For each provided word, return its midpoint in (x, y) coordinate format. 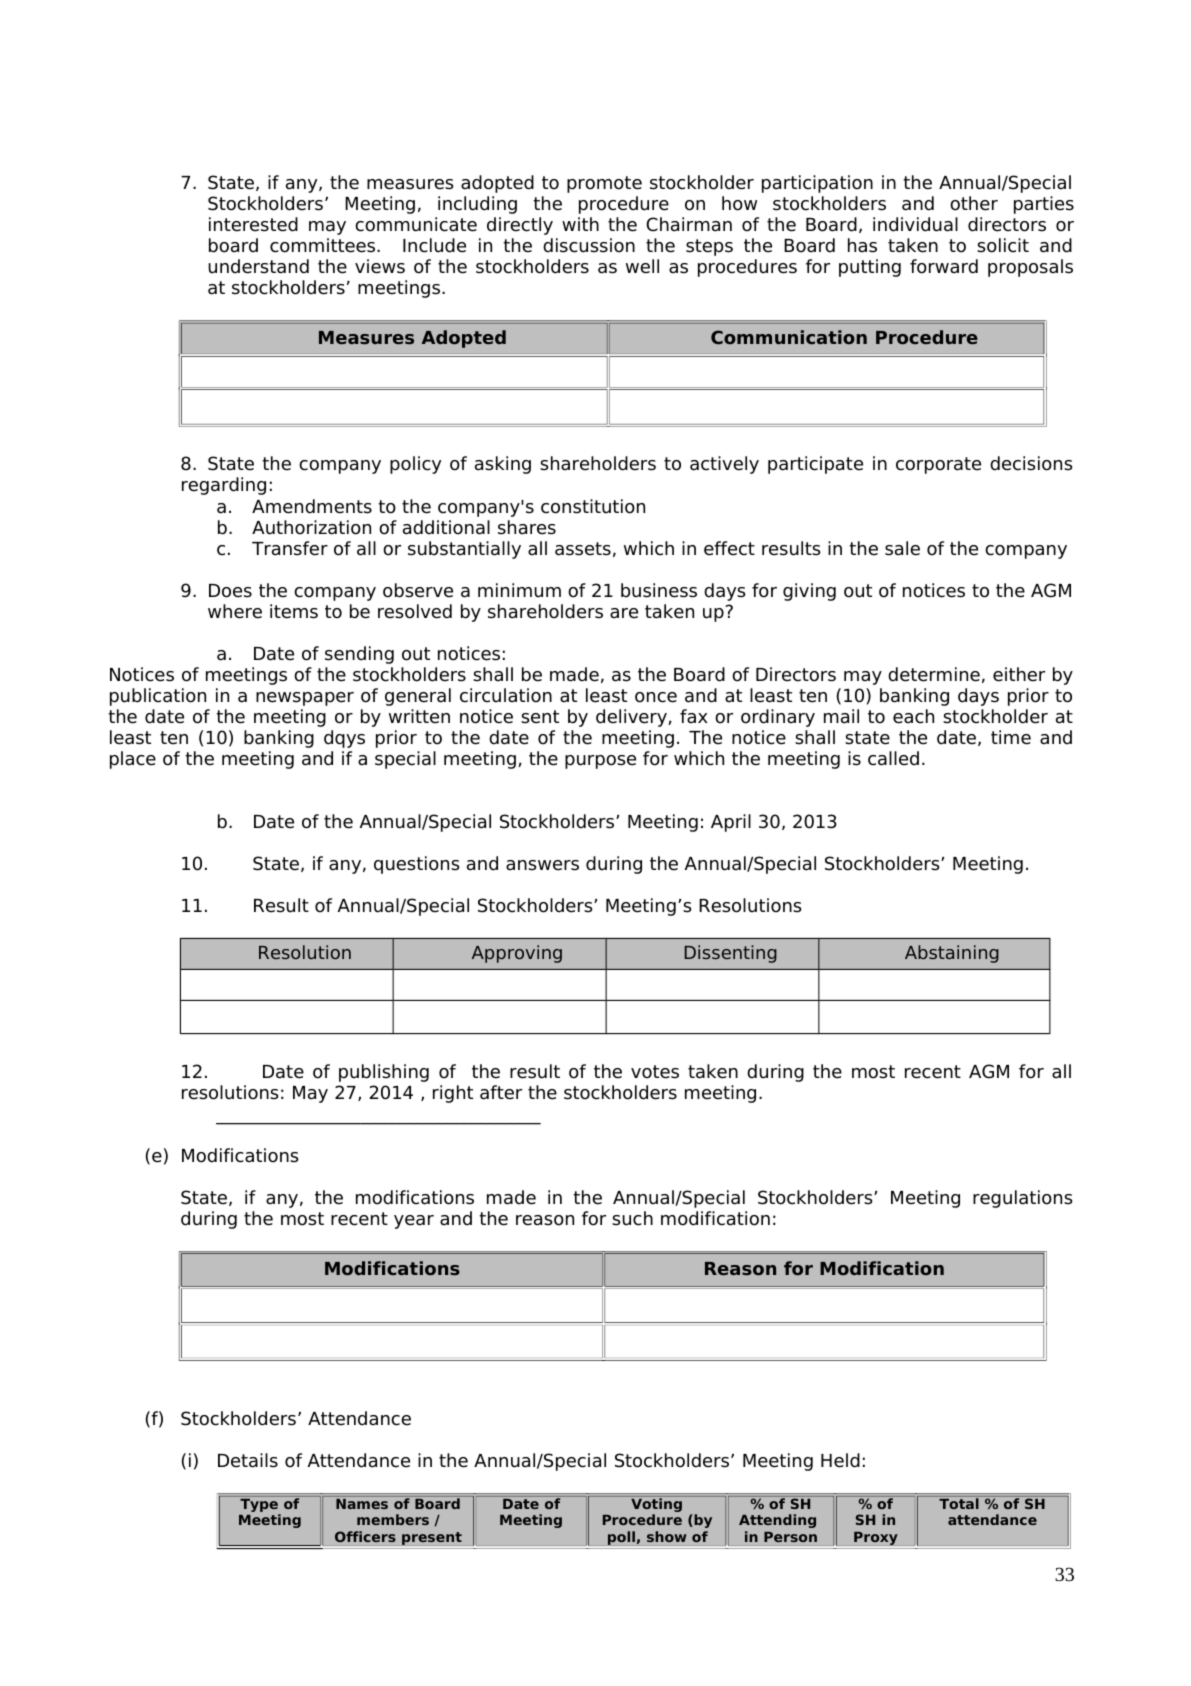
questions (417, 865)
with (580, 224)
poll (621, 1538)
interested (253, 224)
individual (915, 224)
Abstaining (952, 954)
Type (260, 1507)
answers (542, 865)
